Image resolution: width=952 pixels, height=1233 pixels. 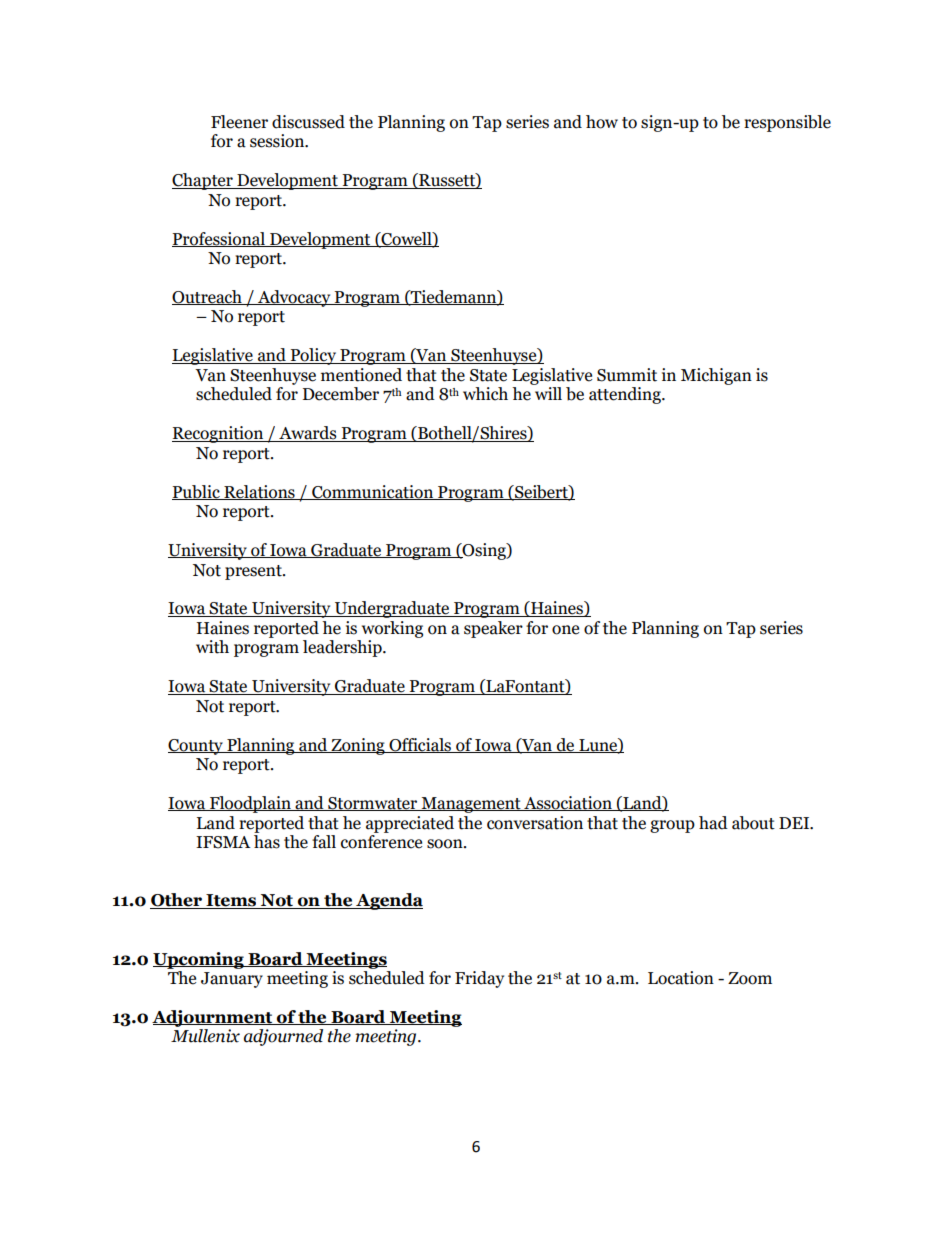 What do you see at coordinates (232, 980) in the document?
I see `January` at bounding box center [232, 980].
